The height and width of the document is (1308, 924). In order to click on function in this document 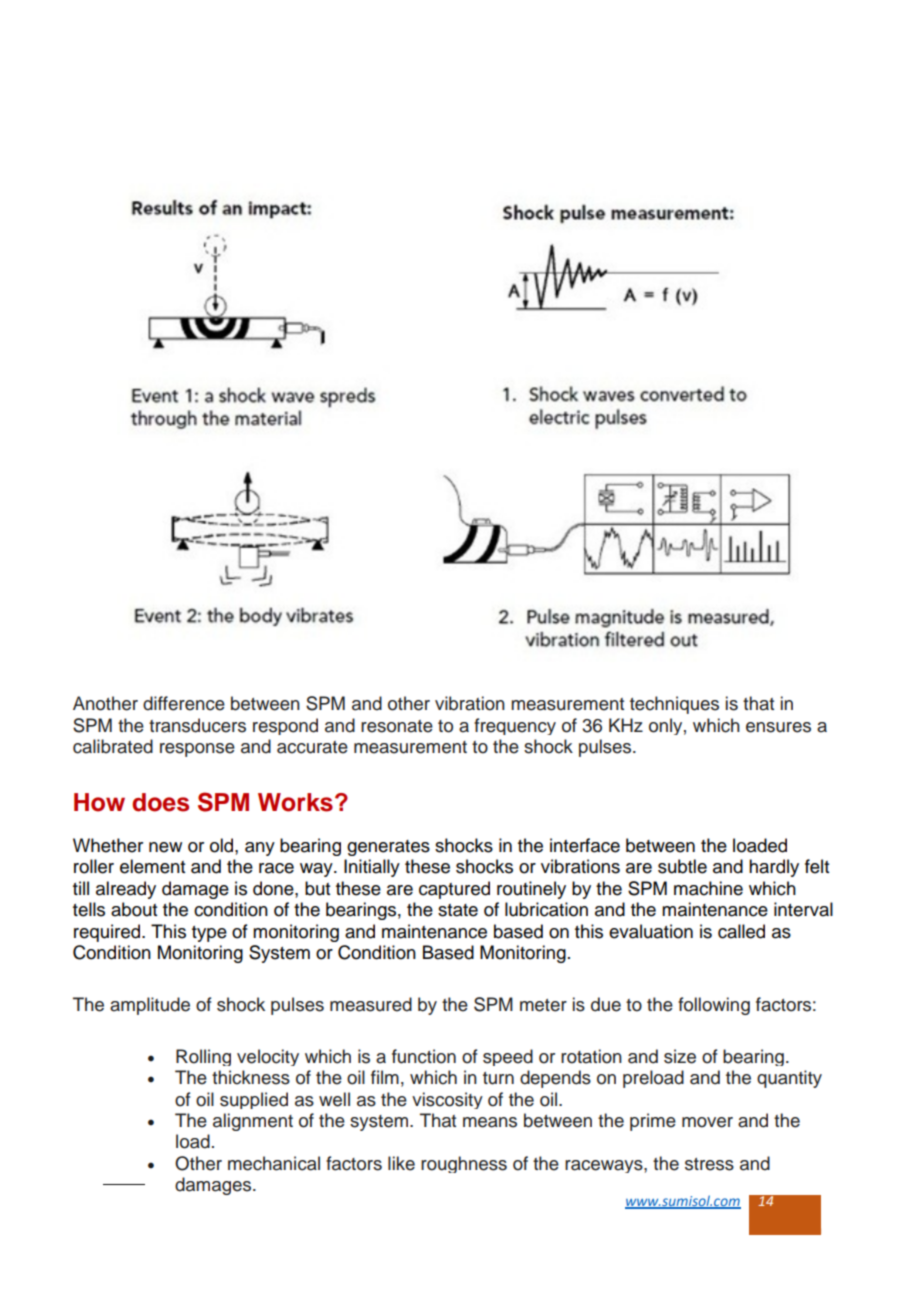, I will do `click(424, 1056)`.
